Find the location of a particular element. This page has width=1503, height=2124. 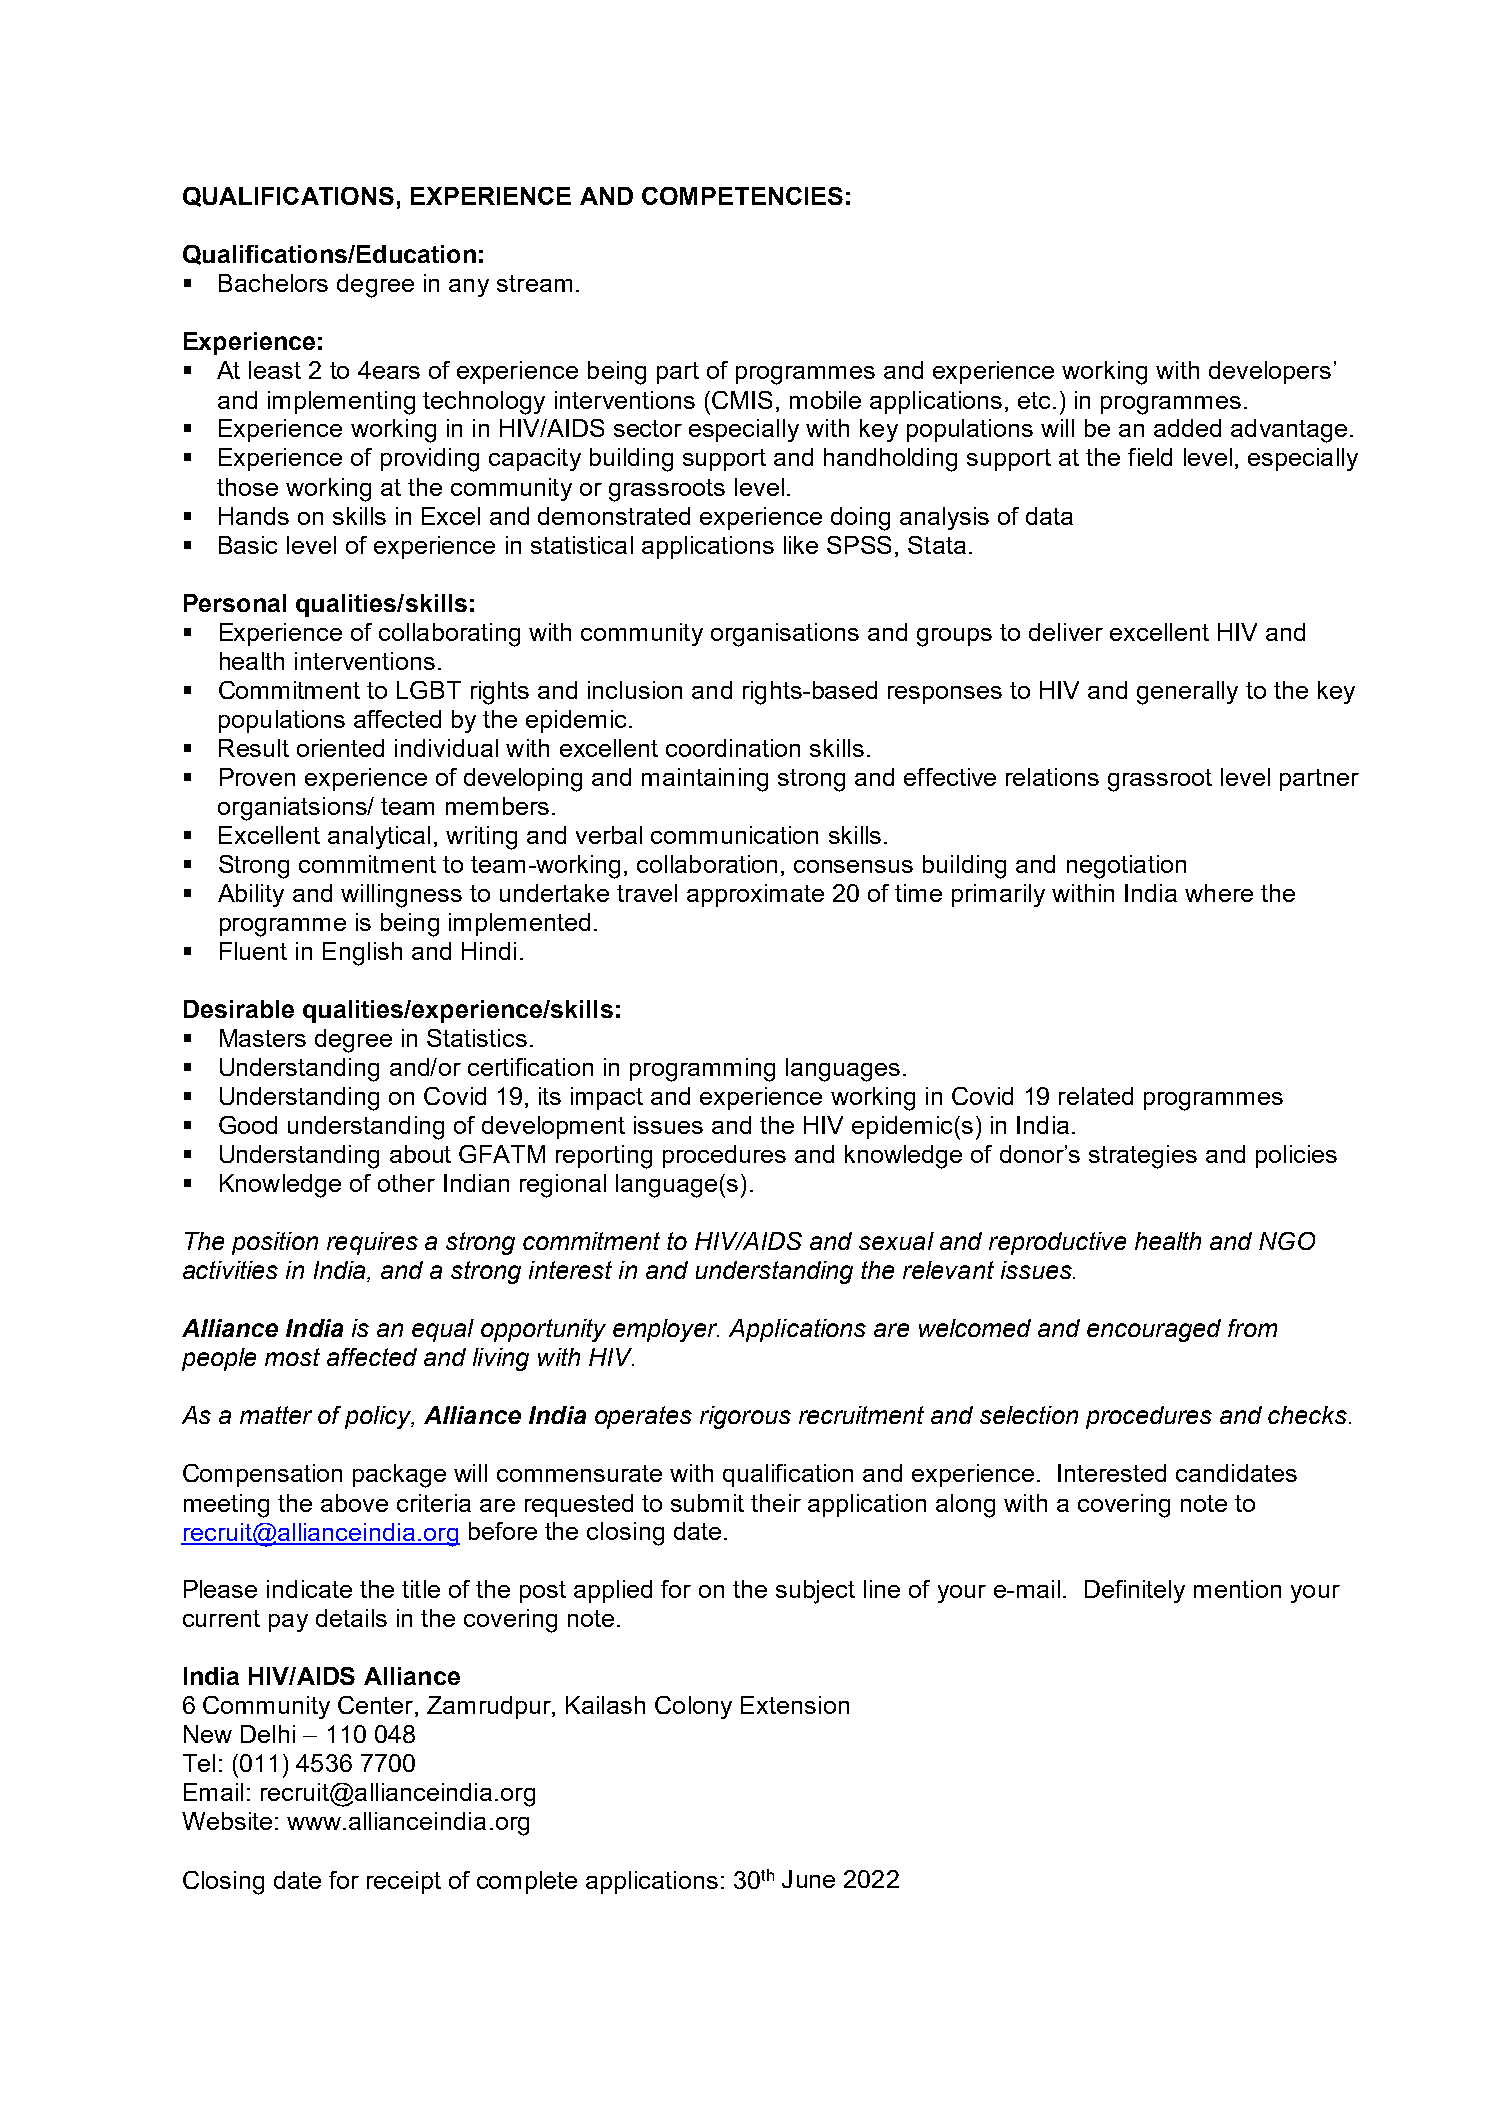

June is located at coordinates (808, 1879).
